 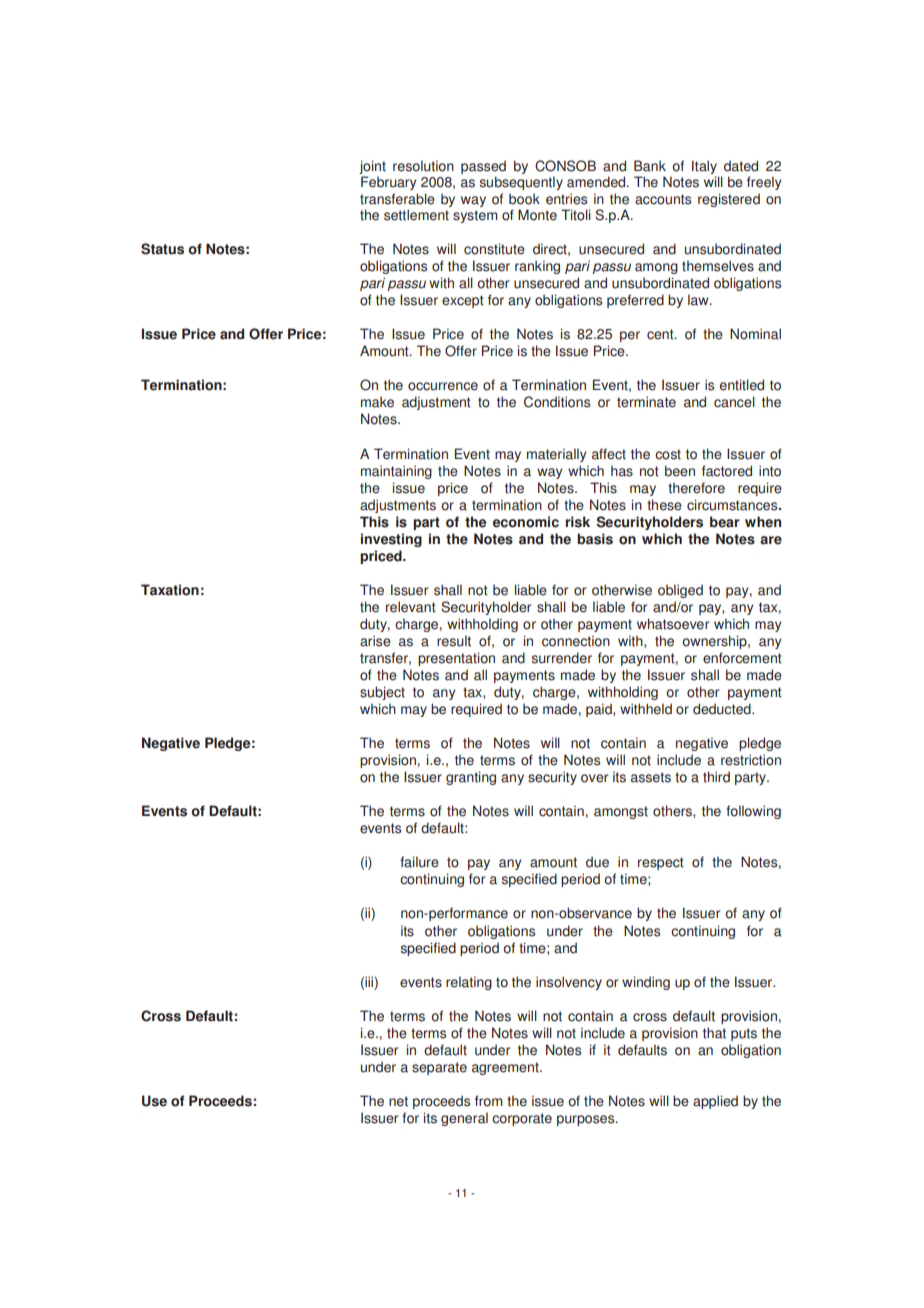 I want to click on third, so click(x=716, y=777).
